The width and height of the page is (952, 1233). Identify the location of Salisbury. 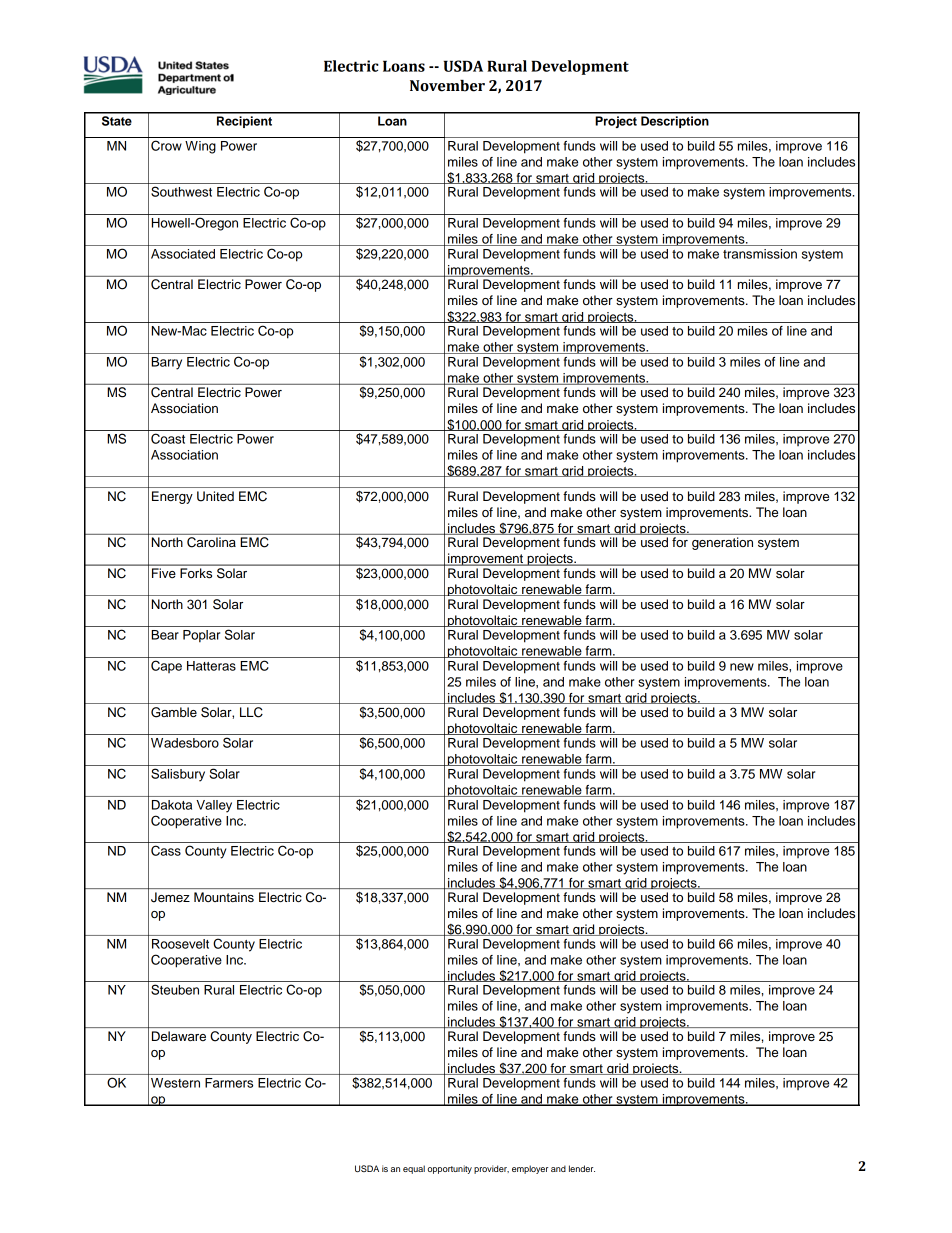
(178, 775).
